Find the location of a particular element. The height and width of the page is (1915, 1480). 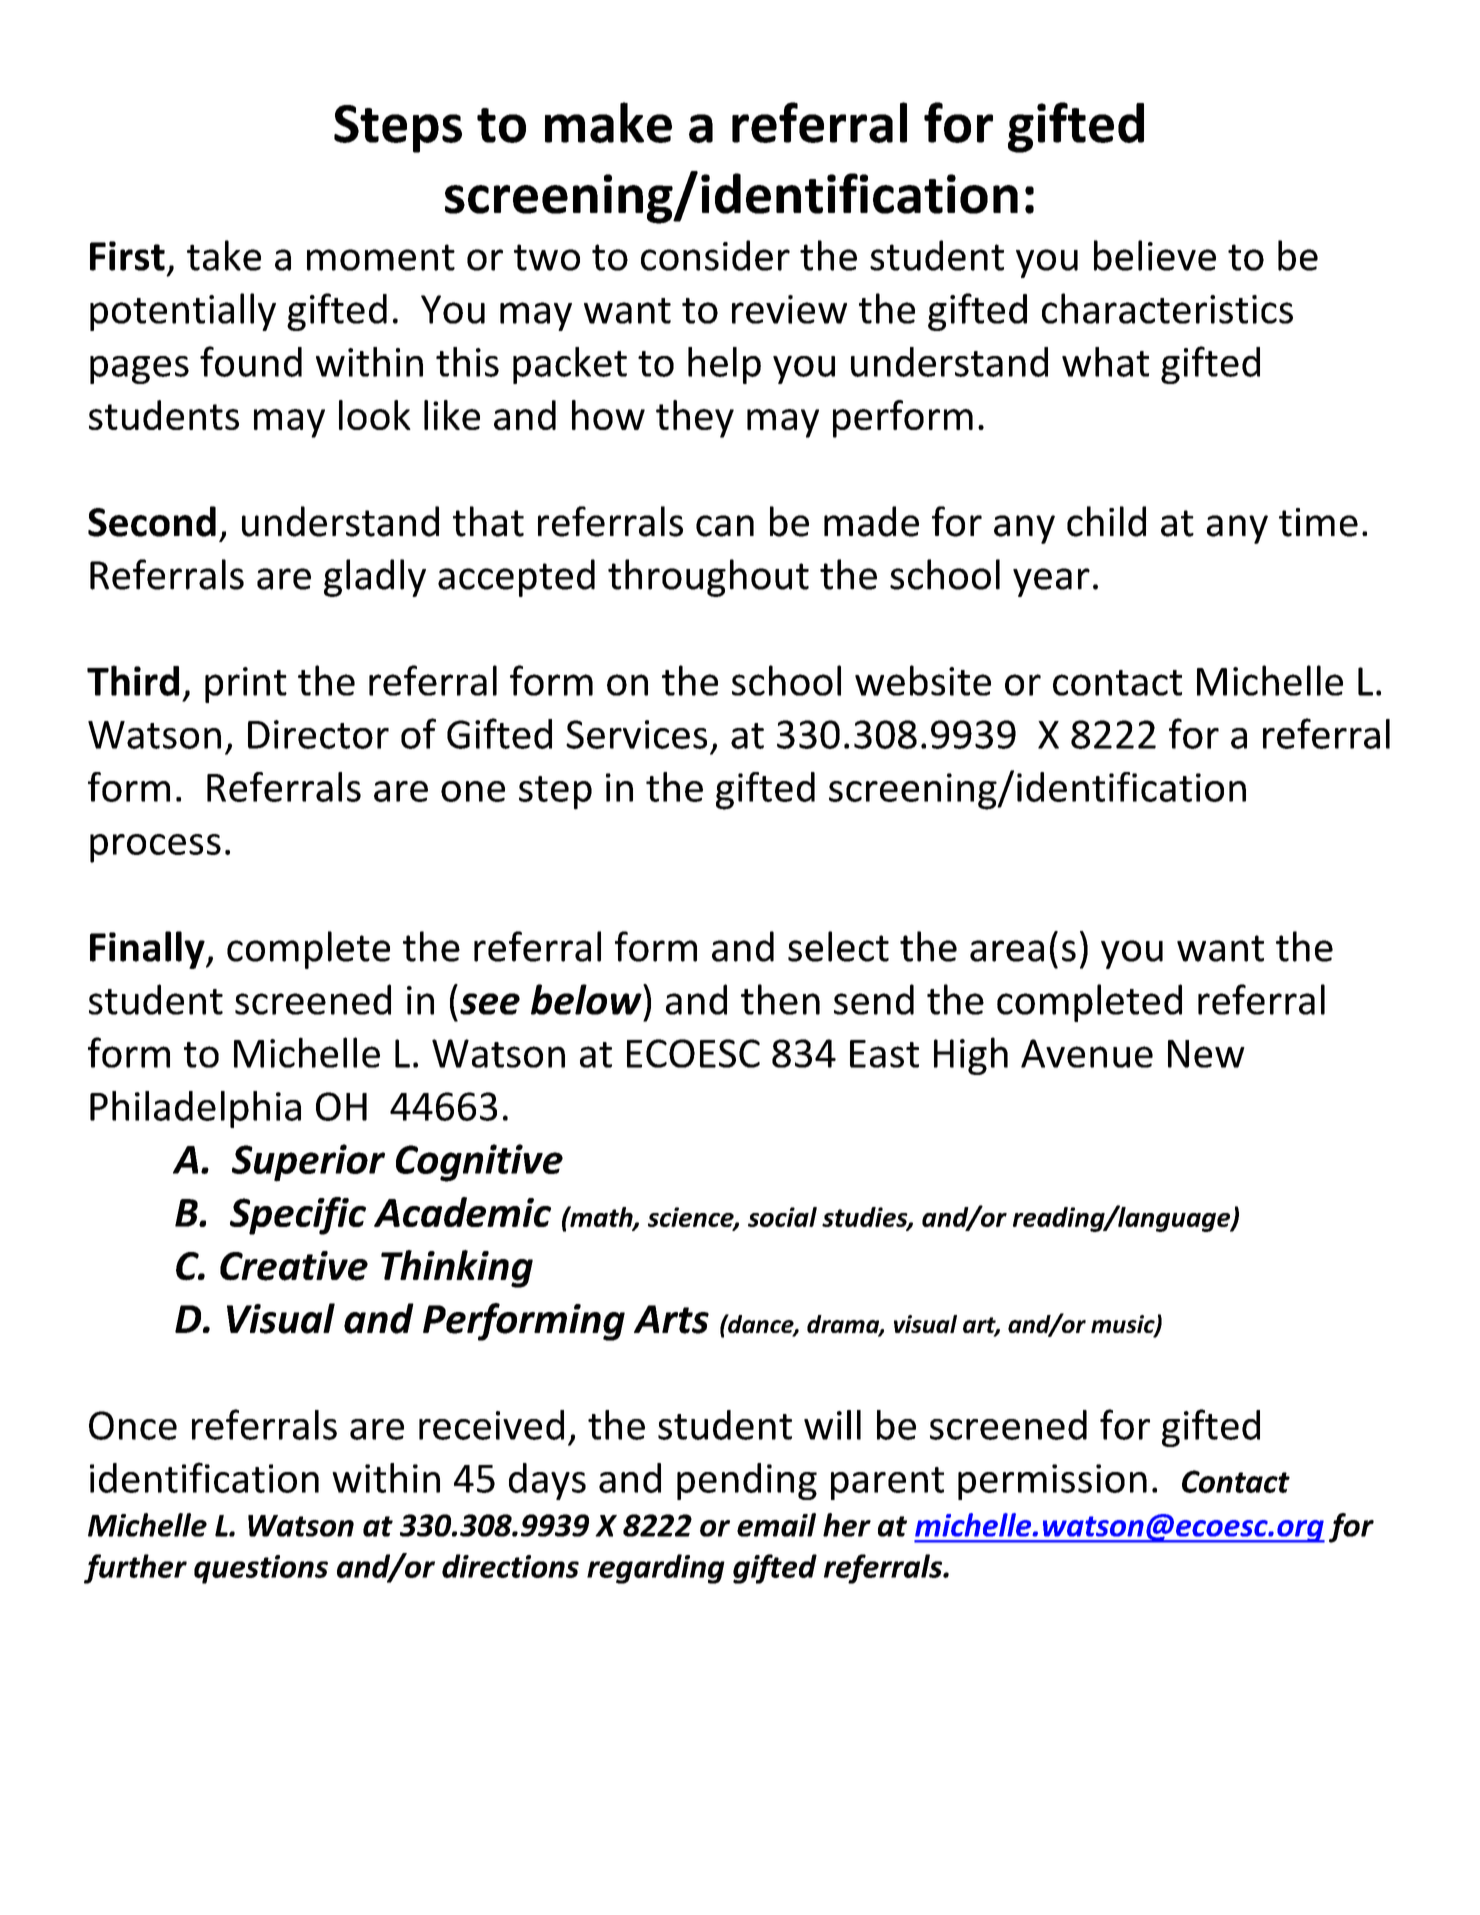

then is located at coordinates (780, 999).
